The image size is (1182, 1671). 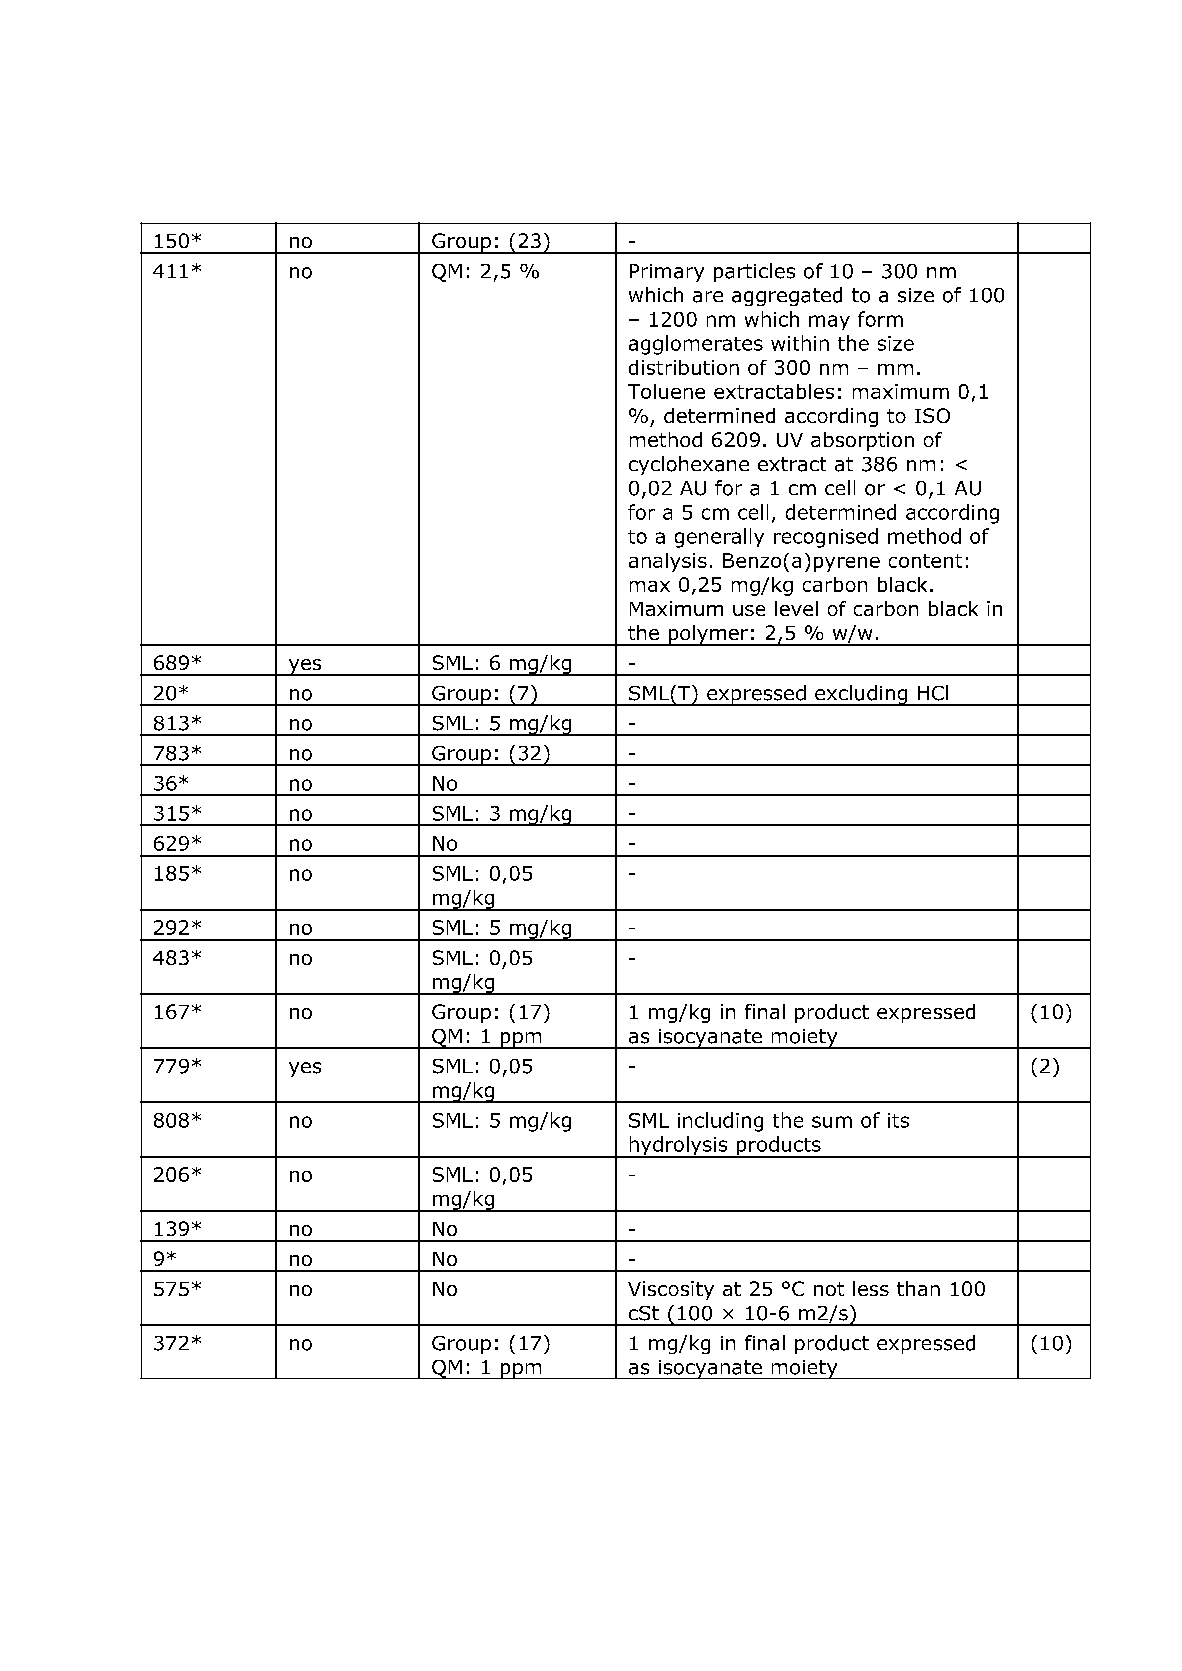 What do you see at coordinates (880, 319) in the screenshot?
I see `form` at bounding box center [880, 319].
